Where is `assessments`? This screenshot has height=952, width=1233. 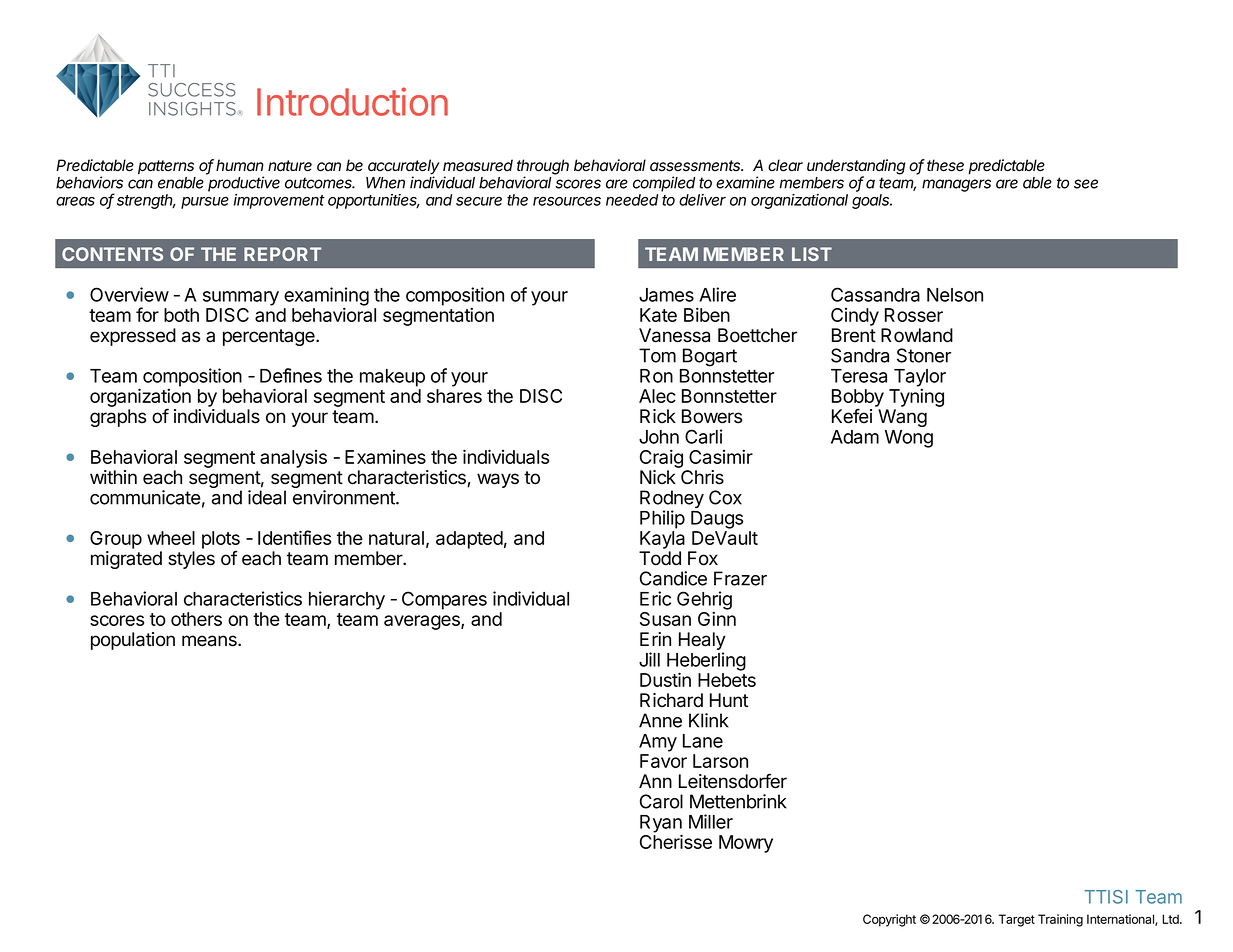
assessments is located at coordinates (696, 166).
